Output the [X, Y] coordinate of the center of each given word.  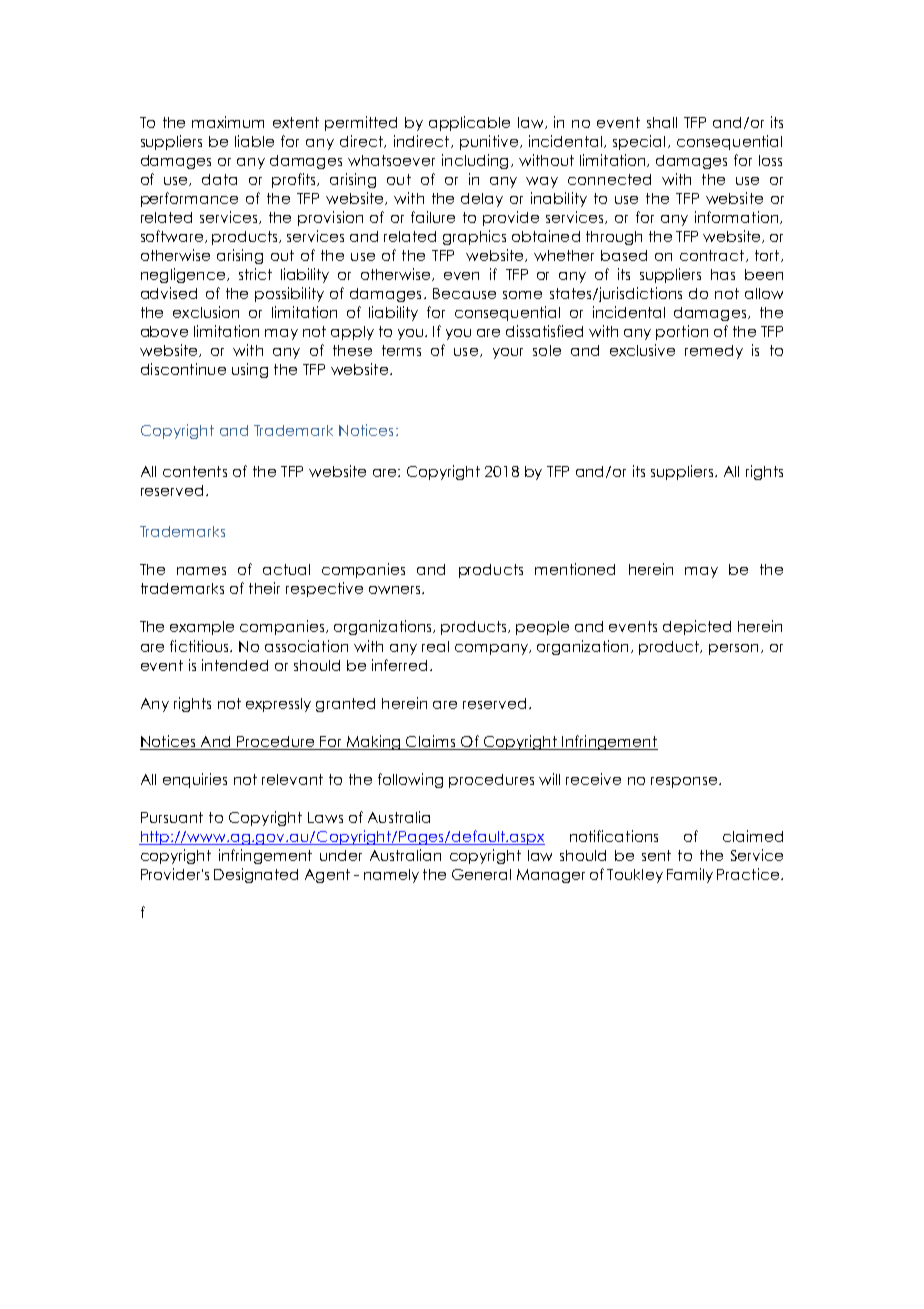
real [435, 646]
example [202, 628]
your [508, 353]
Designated [256, 875]
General [481, 874]
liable [254, 141]
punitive [489, 142]
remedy [714, 352]
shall [662, 122]
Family [690, 875]
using [250, 370]
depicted [697, 627]
